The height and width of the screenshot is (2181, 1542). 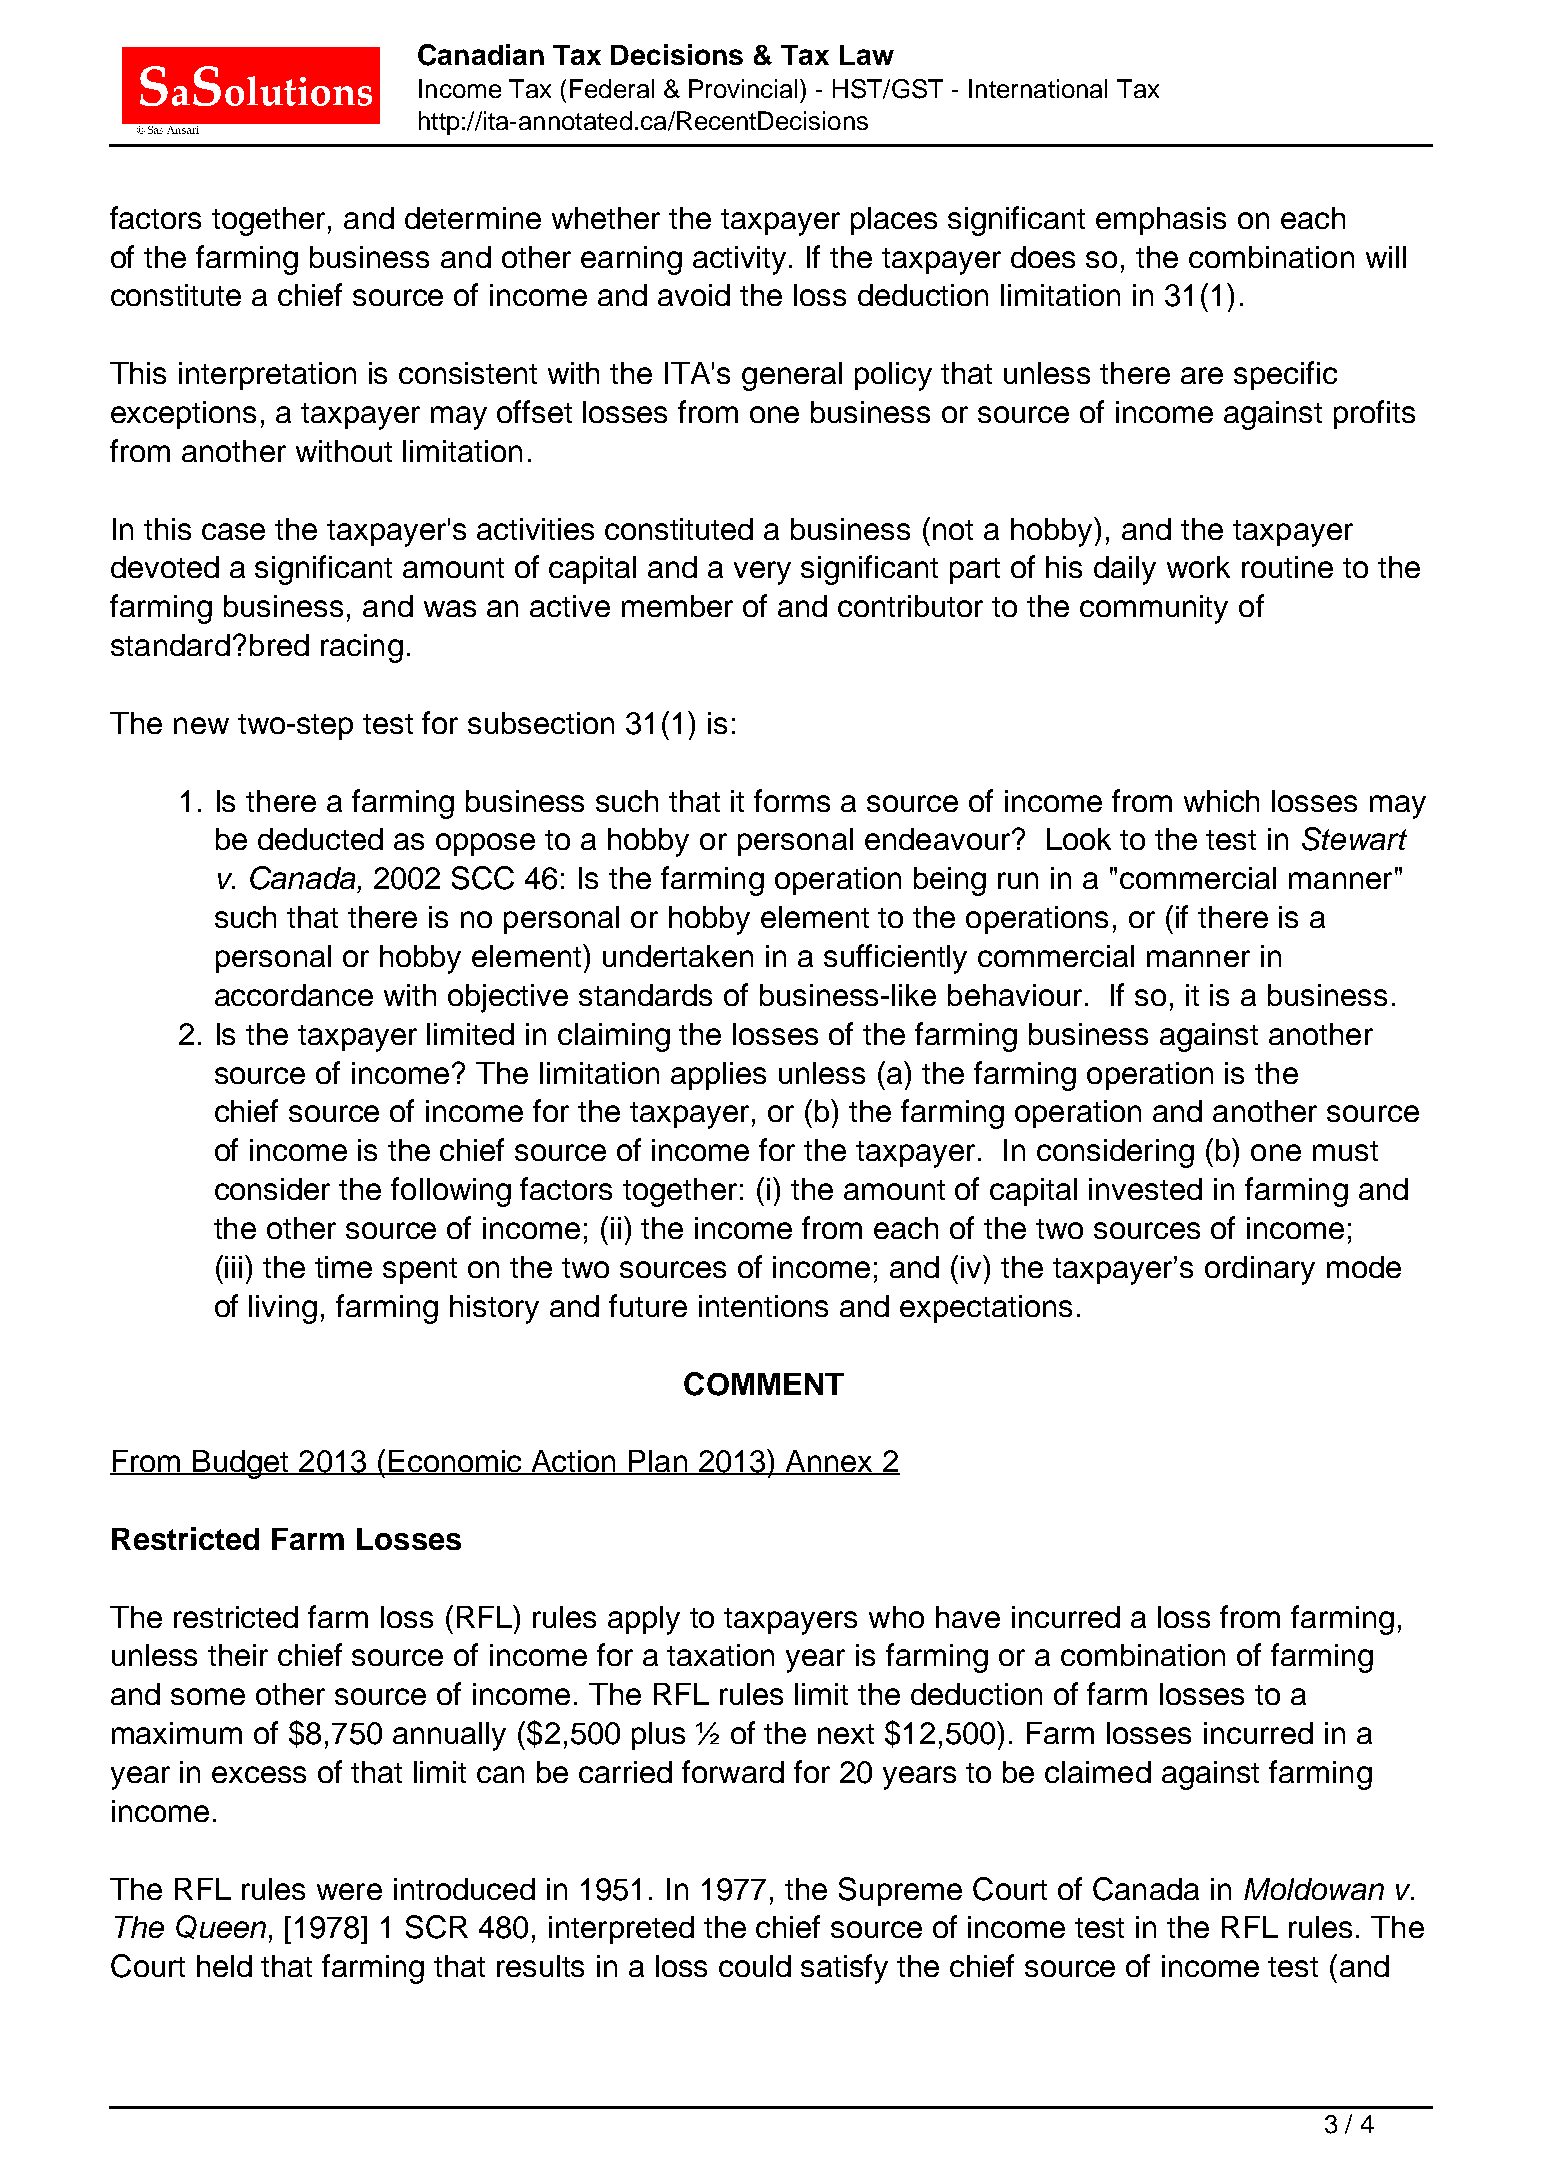 What do you see at coordinates (349, 1891) in the screenshot?
I see `were` at bounding box center [349, 1891].
